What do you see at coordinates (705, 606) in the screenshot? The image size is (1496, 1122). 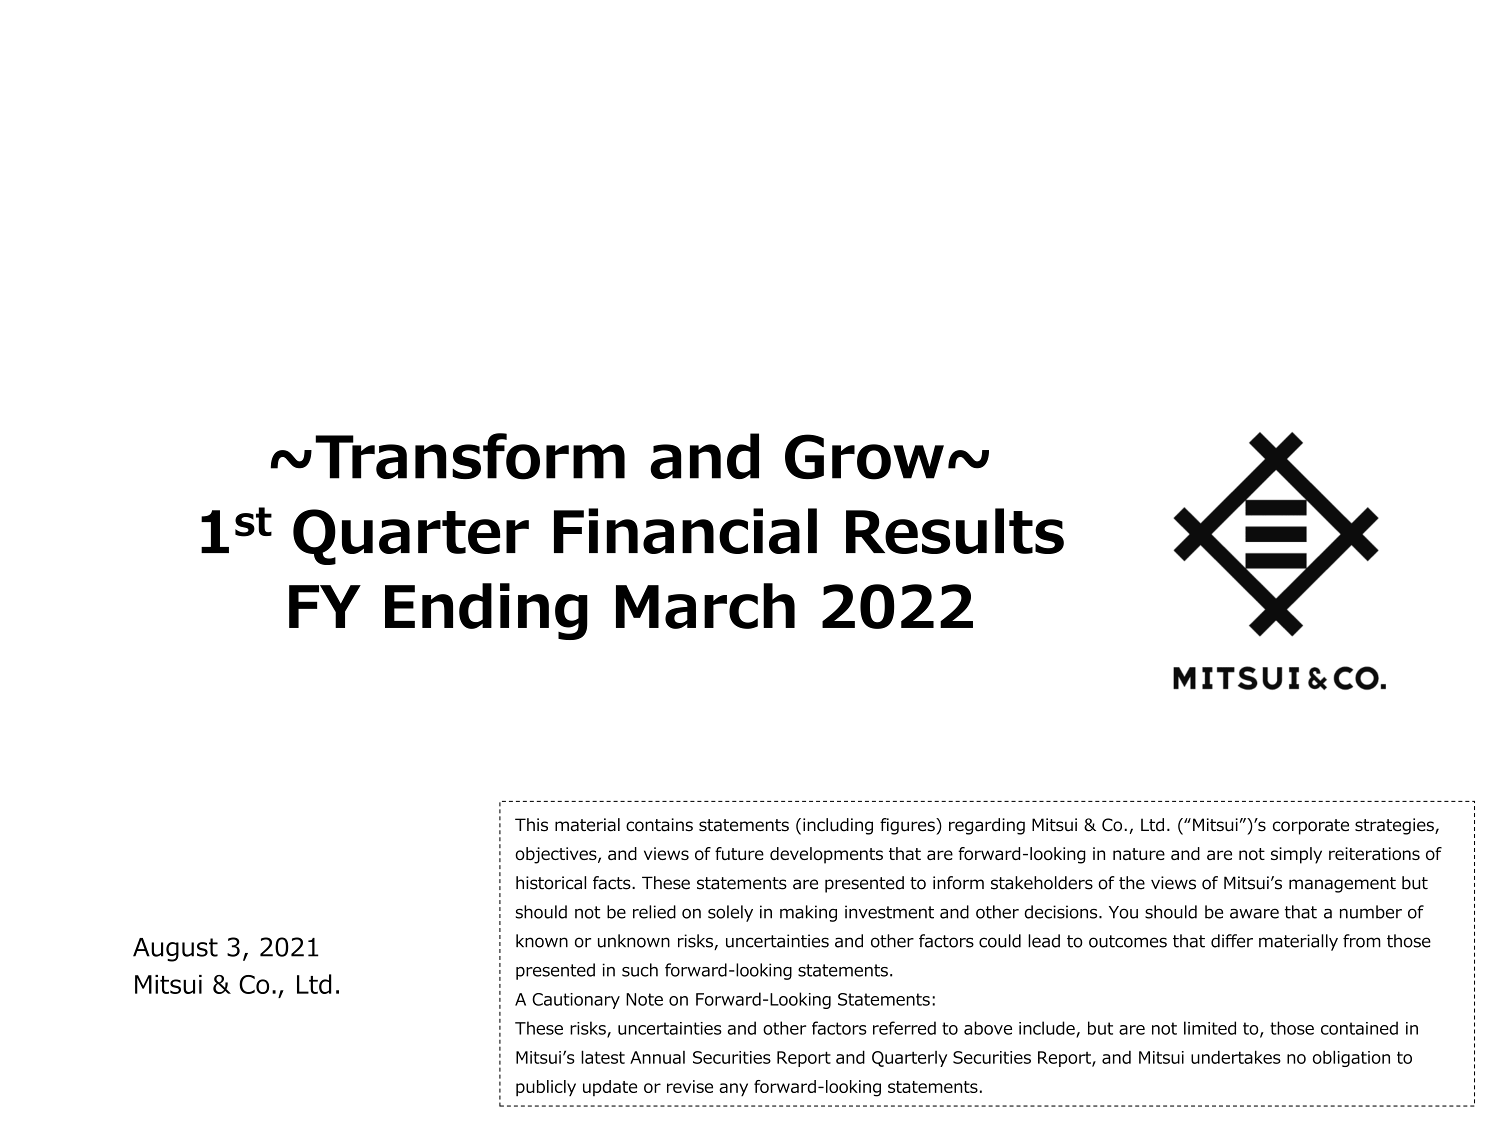 I see `March` at bounding box center [705, 606].
